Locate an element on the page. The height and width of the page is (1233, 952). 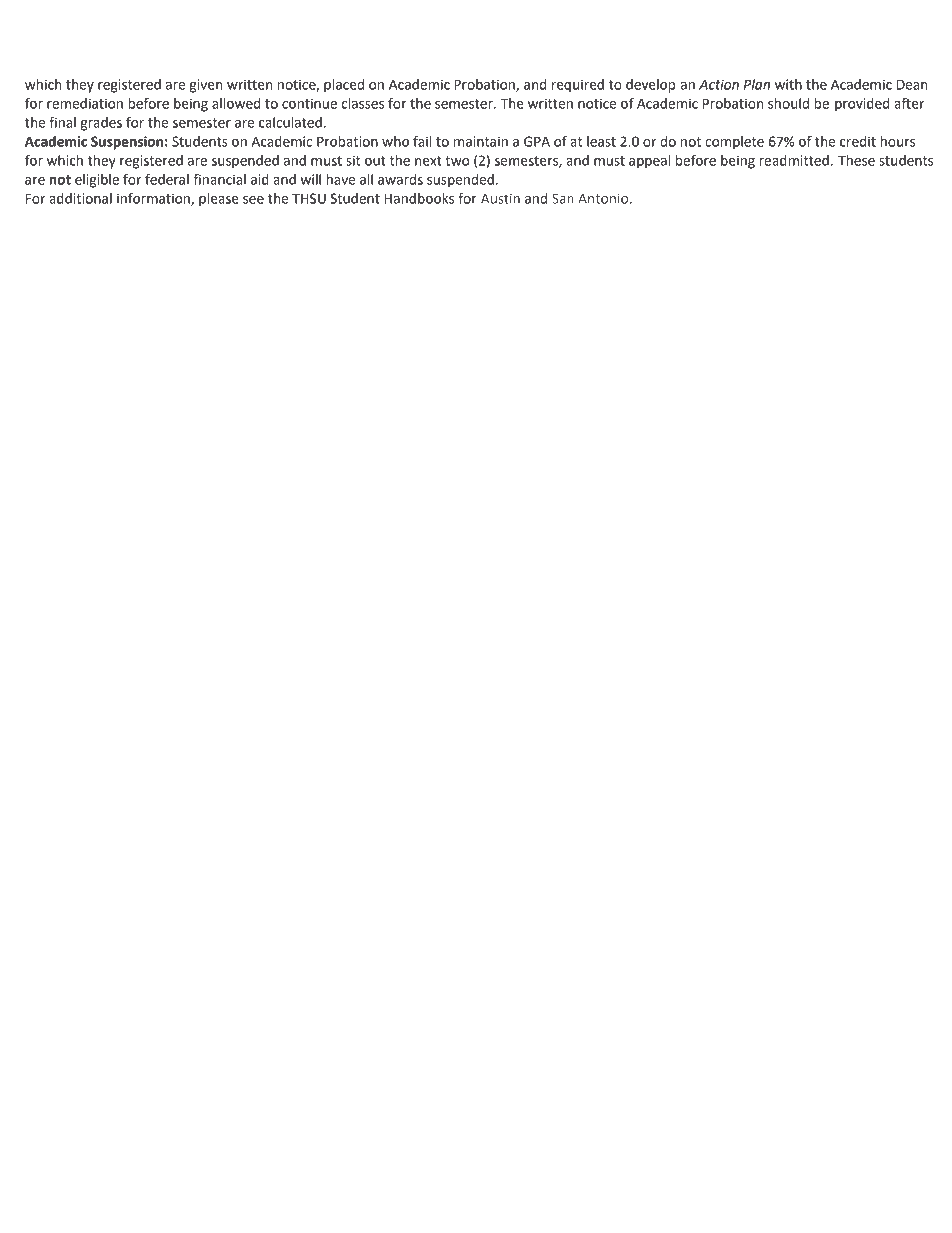
sit is located at coordinates (353, 160).
